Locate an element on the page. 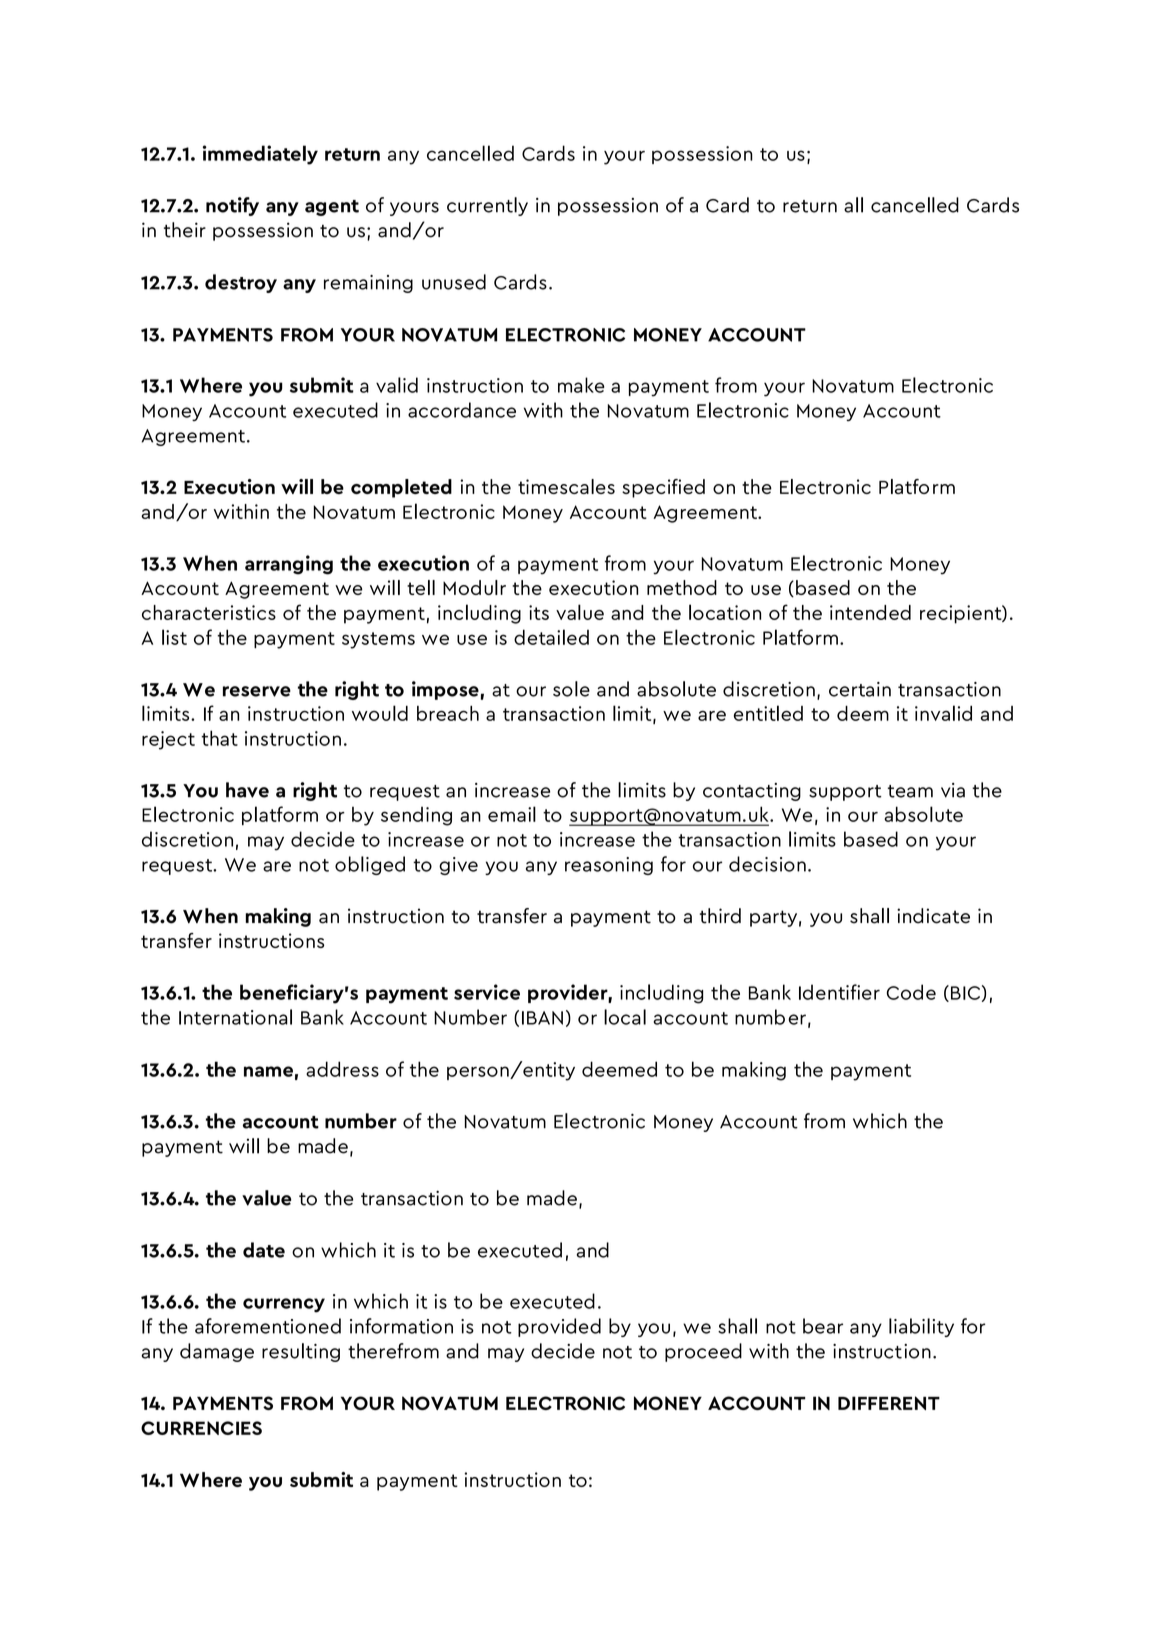  reserve is located at coordinates (257, 691).
